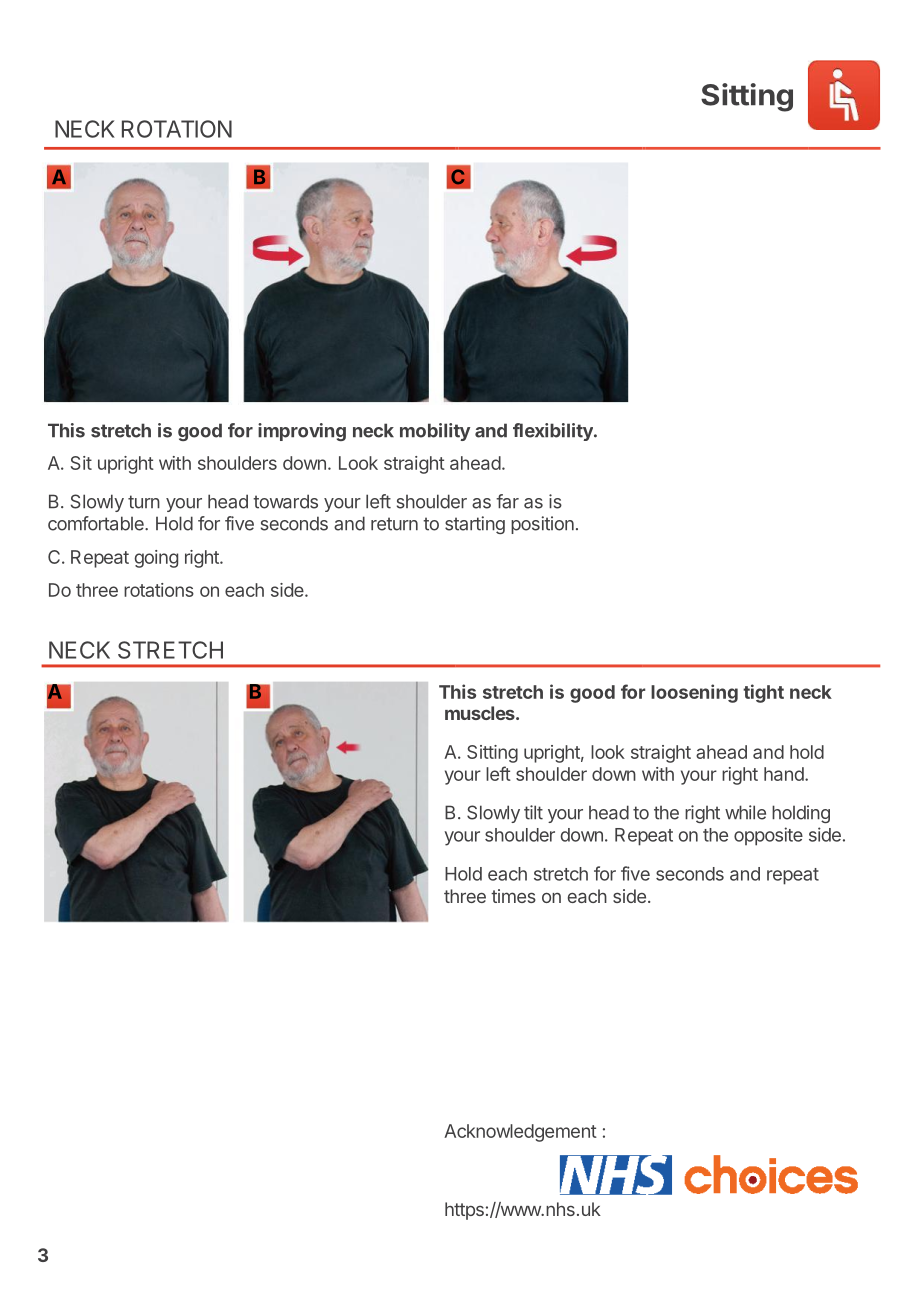  Describe the element at coordinates (785, 774) in the image. I see `hand` at that location.
